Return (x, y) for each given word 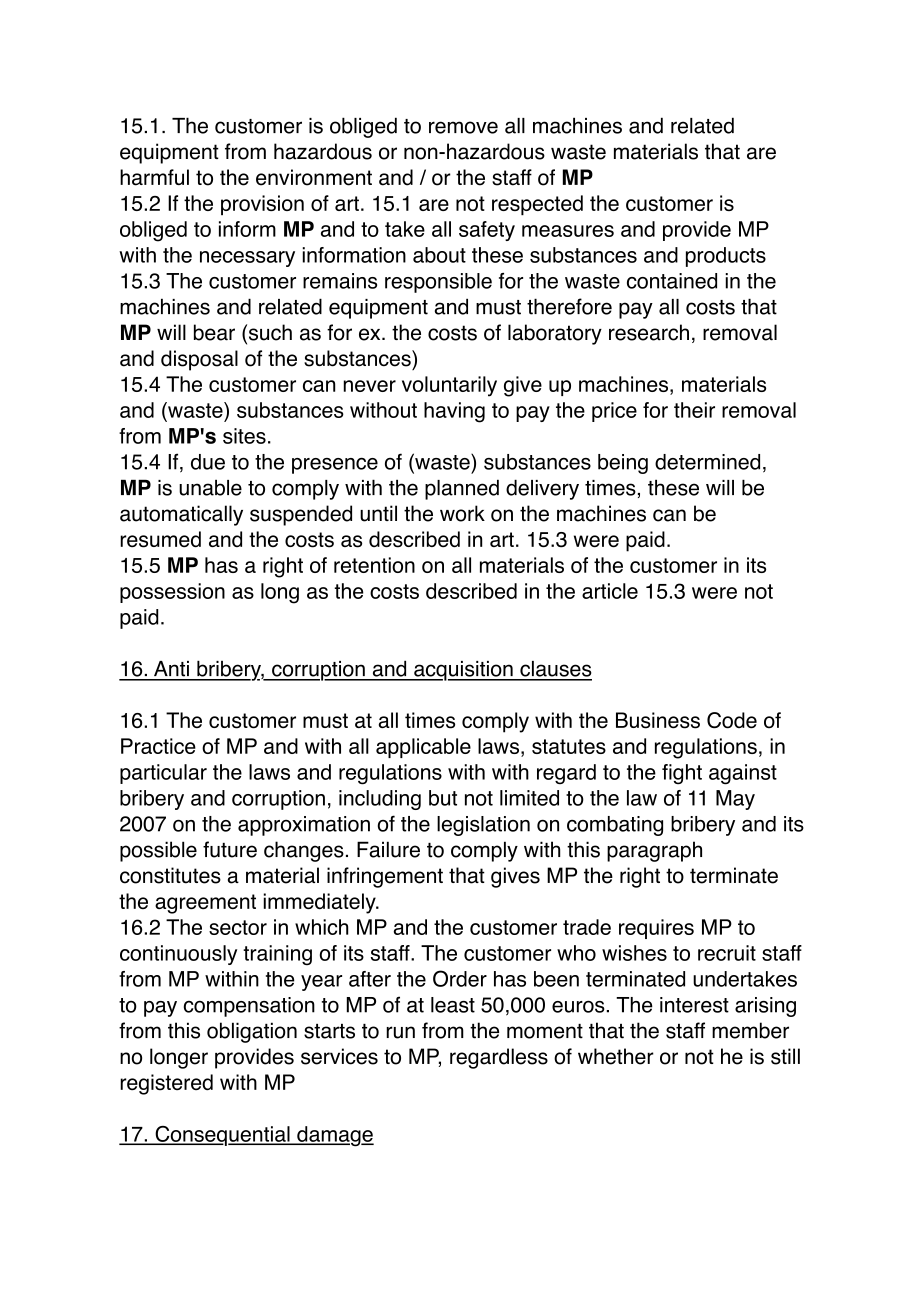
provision (262, 205)
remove (463, 127)
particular (163, 774)
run (400, 1032)
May (735, 800)
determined (707, 462)
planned (462, 489)
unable (210, 487)
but (443, 798)
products (726, 257)
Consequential (222, 1136)
